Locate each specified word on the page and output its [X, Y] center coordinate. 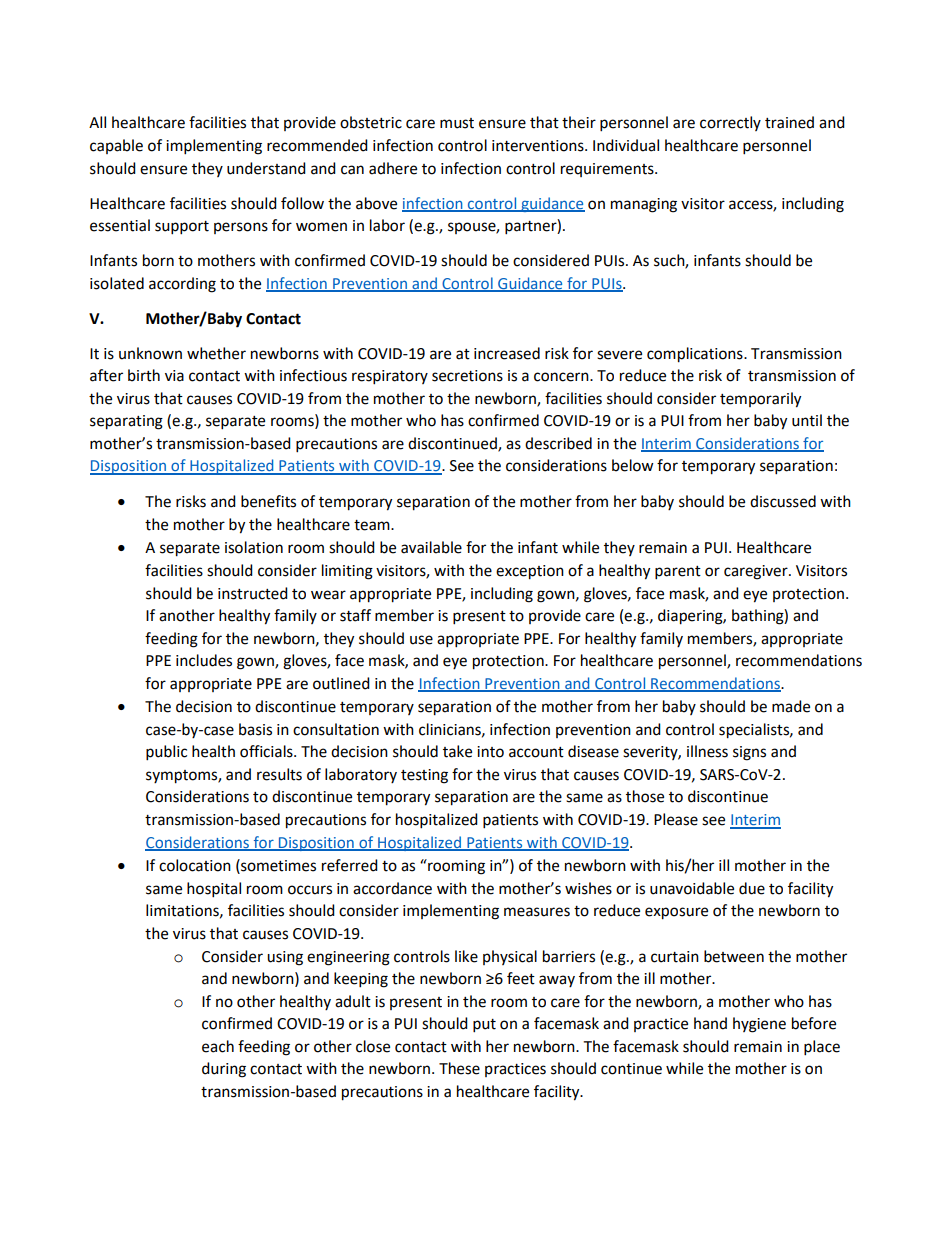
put [484, 1026]
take [457, 751]
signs [749, 753]
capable [116, 146]
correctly [730, 123]
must [457, 123]
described [558, 443]
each [218, 1046]
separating [126, 422]
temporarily [760, 400]
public [166, 753]
